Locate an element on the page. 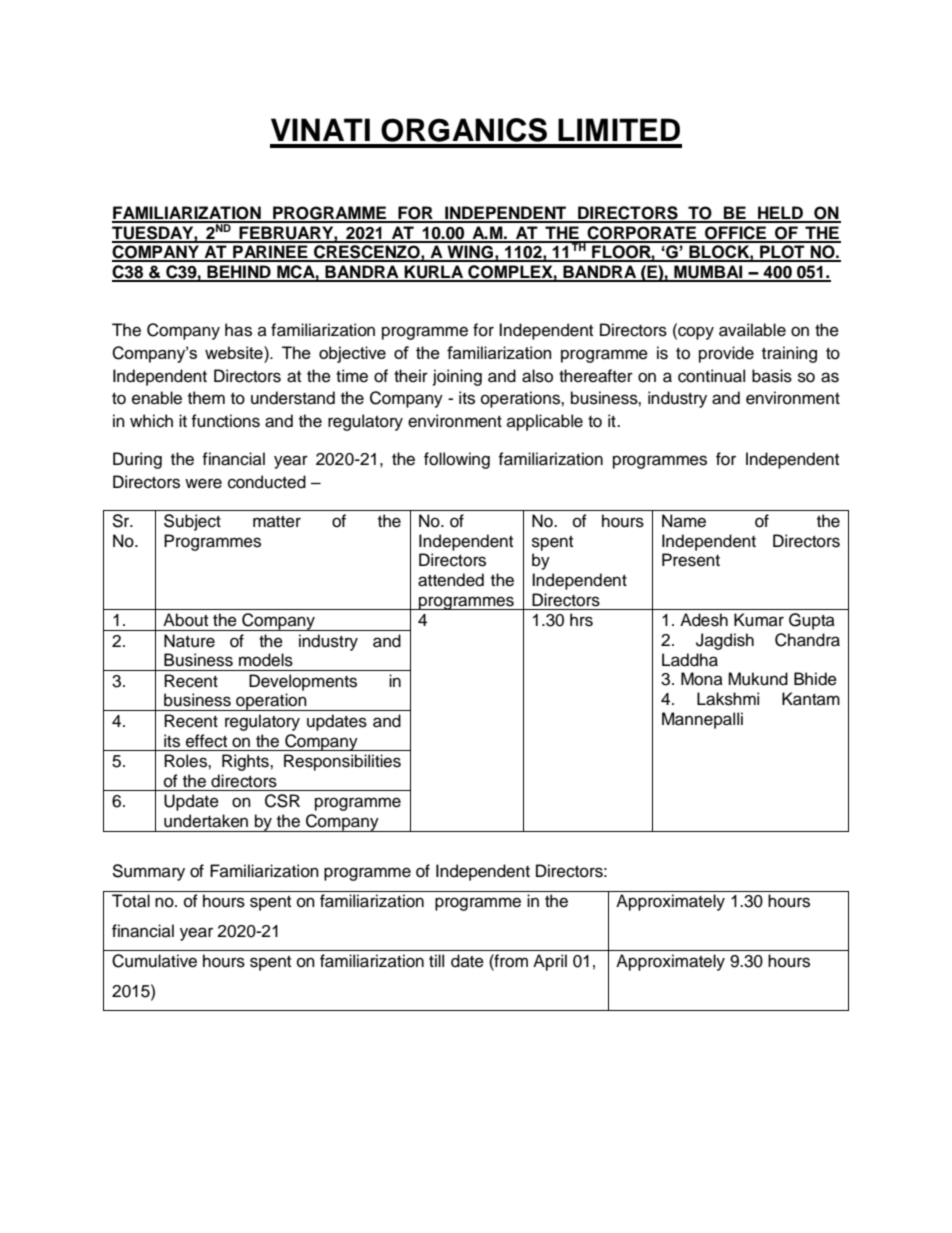 This document has width=952, height=1233. available is located at coordinates (752, 330).
